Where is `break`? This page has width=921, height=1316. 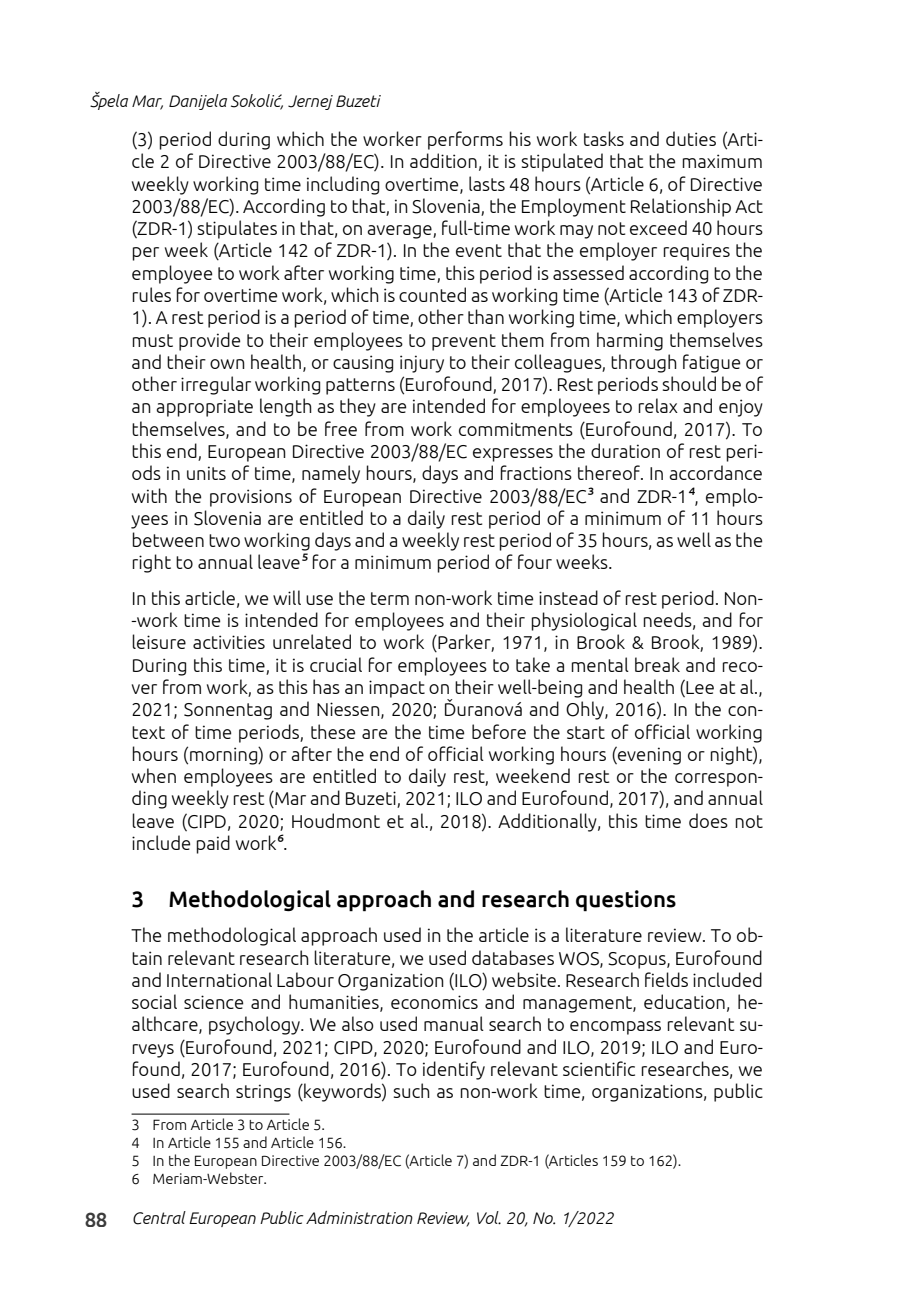
break is located at coordinates (657, 664).
